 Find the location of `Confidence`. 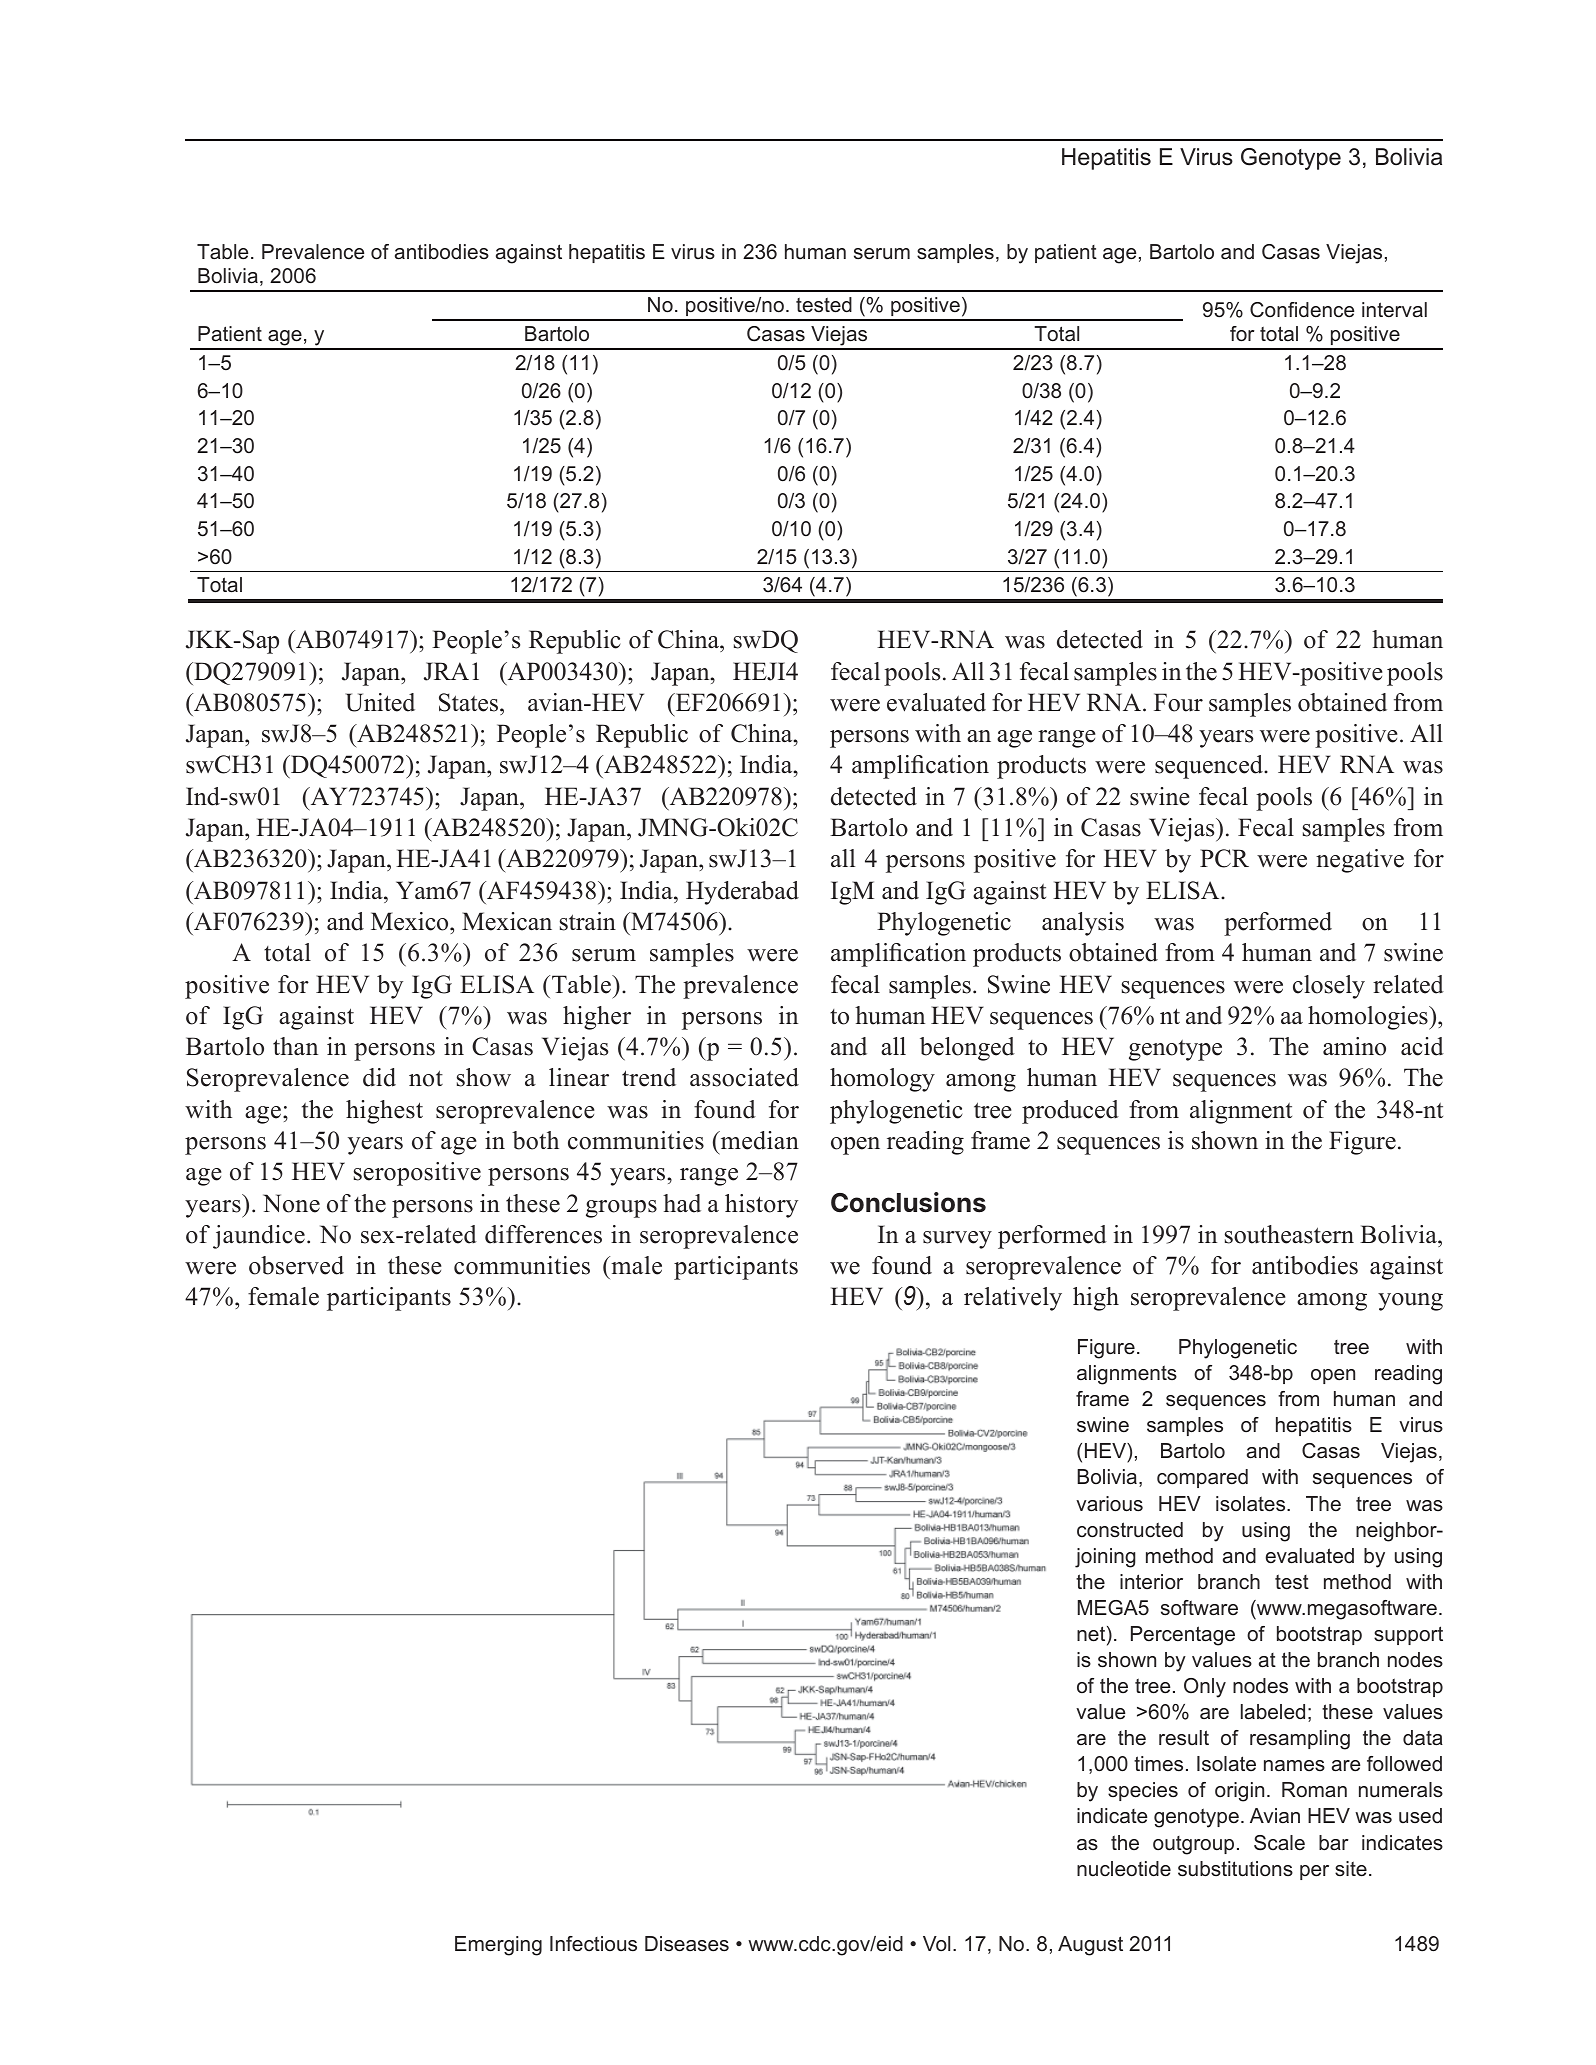

Confidence is located at coordinates (1302, 310).
